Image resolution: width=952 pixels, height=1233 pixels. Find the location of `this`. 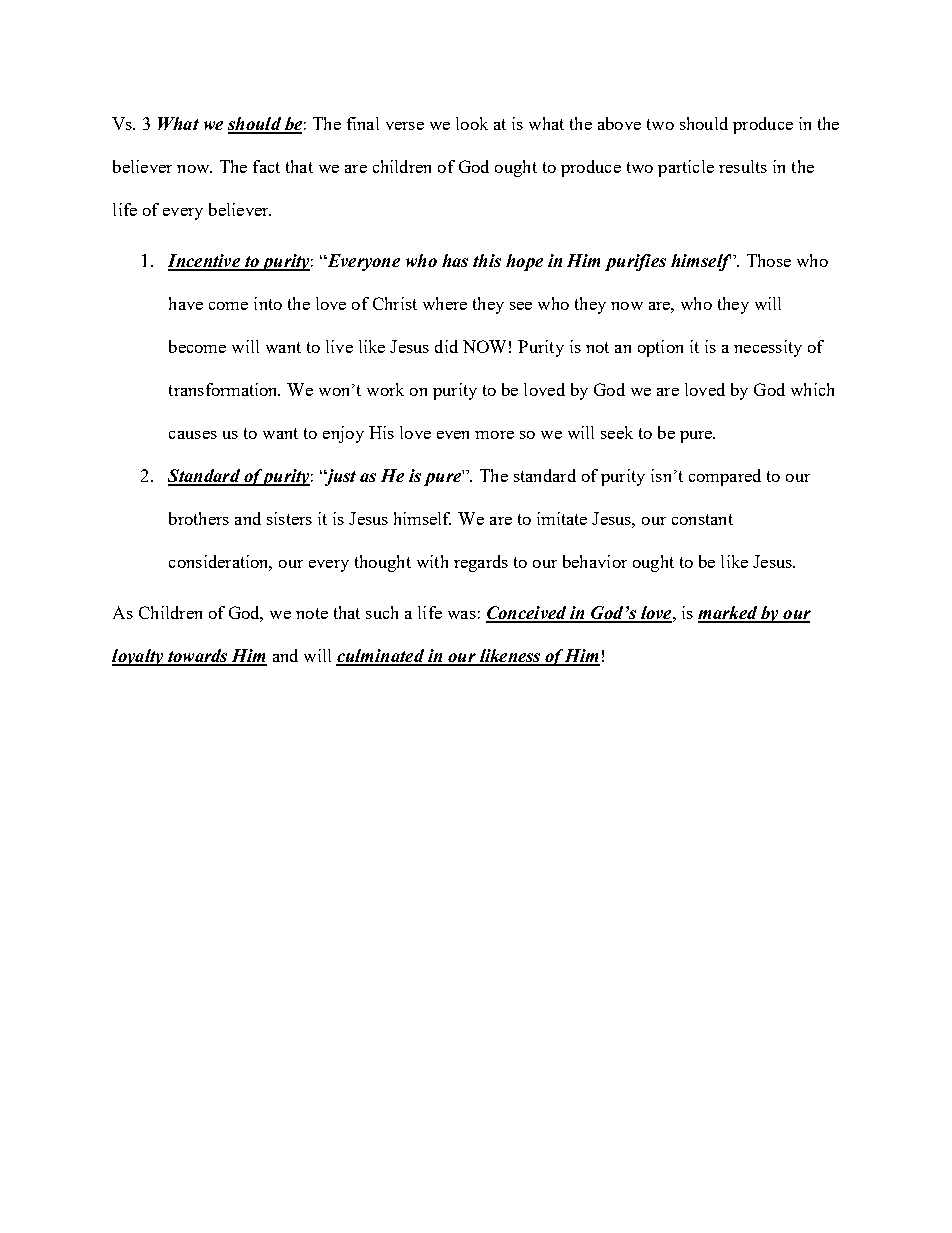

this is located at coordinates (487, 260).
